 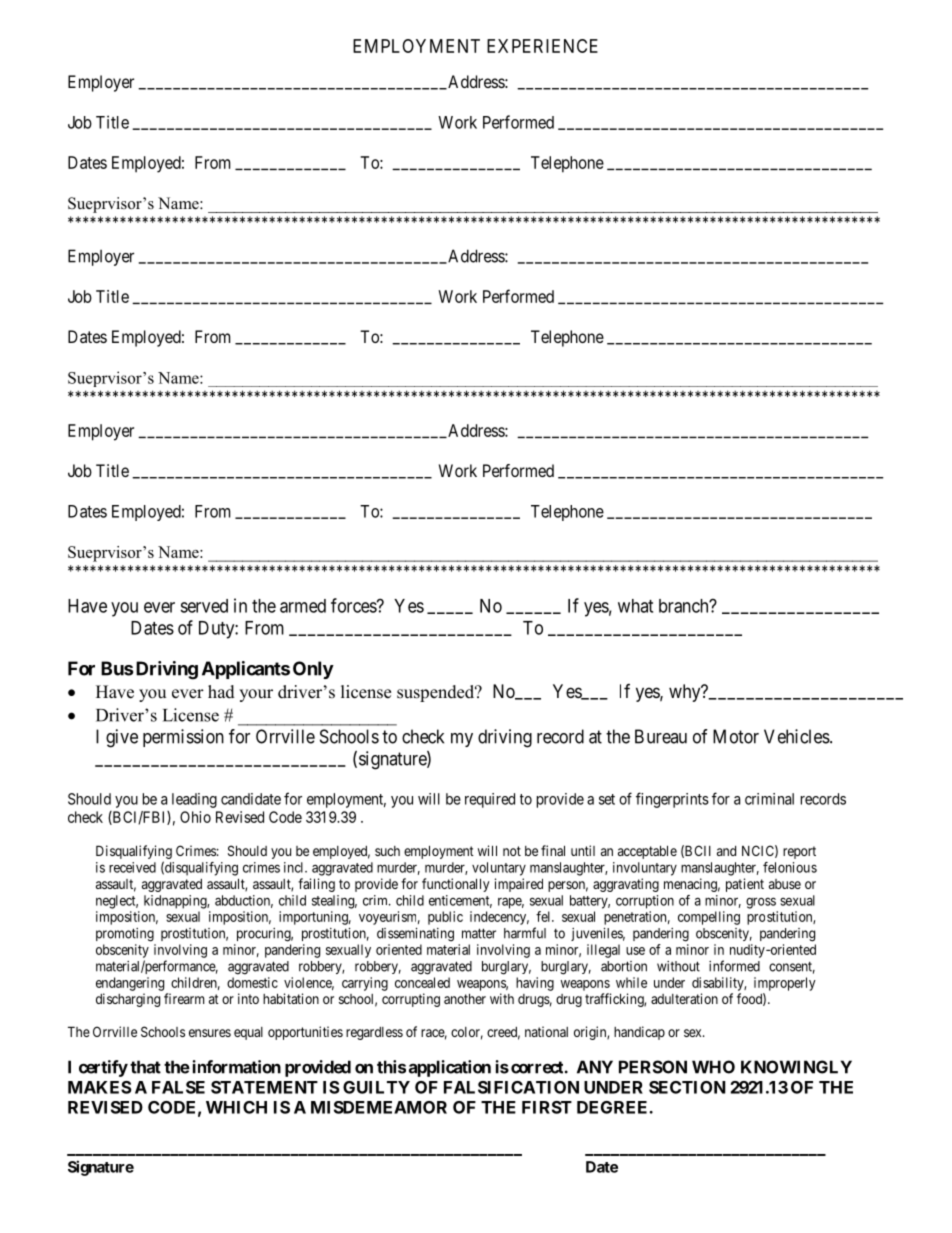 What do you see at coordinates (490, 800) in the screenshot?
I see `required` at bounding box center [490, 800].
